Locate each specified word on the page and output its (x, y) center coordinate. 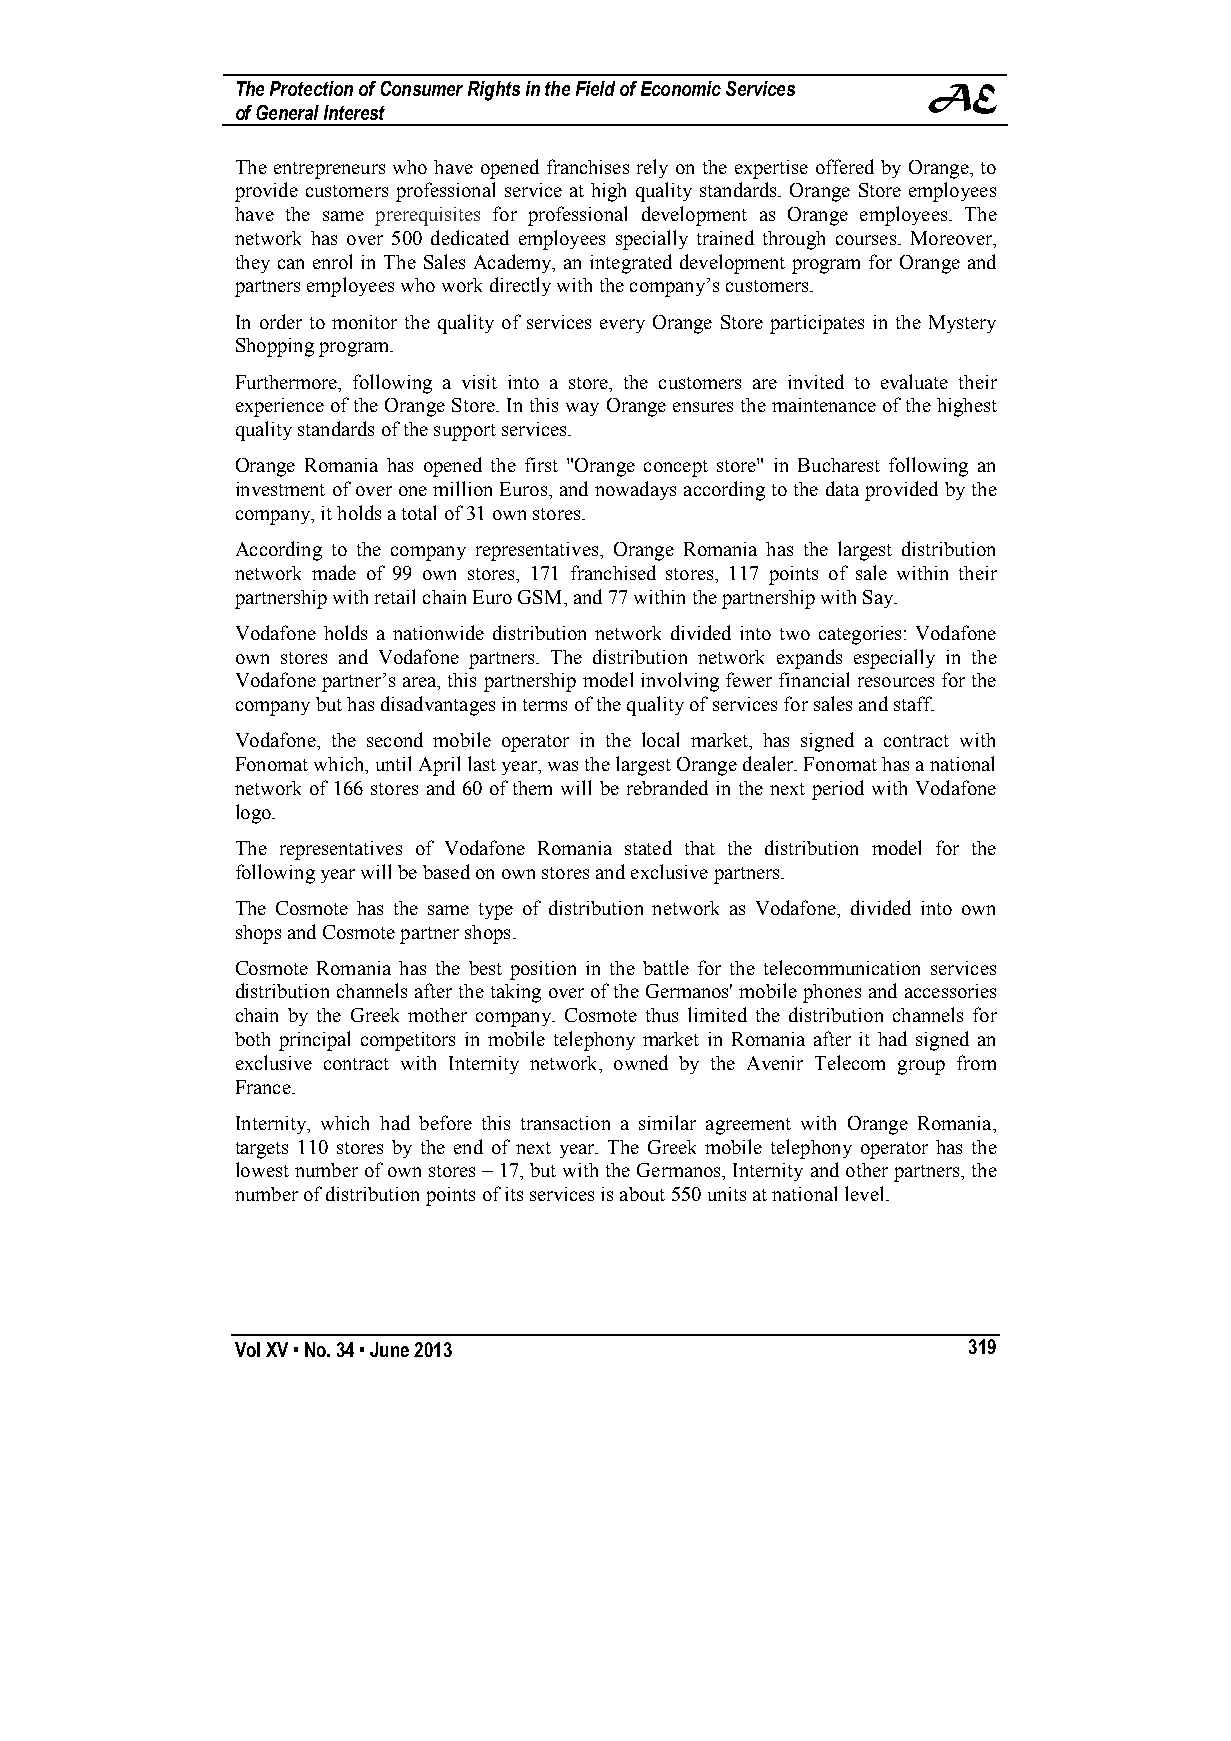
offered (845, 166)
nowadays (635, 490)
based (446, 871)
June (389, 1349)
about (642, 1194)
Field (595, 88)
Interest (354, 112)
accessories (950, 991)
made (334, 572)
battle (666, 967)
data (842, 488)
